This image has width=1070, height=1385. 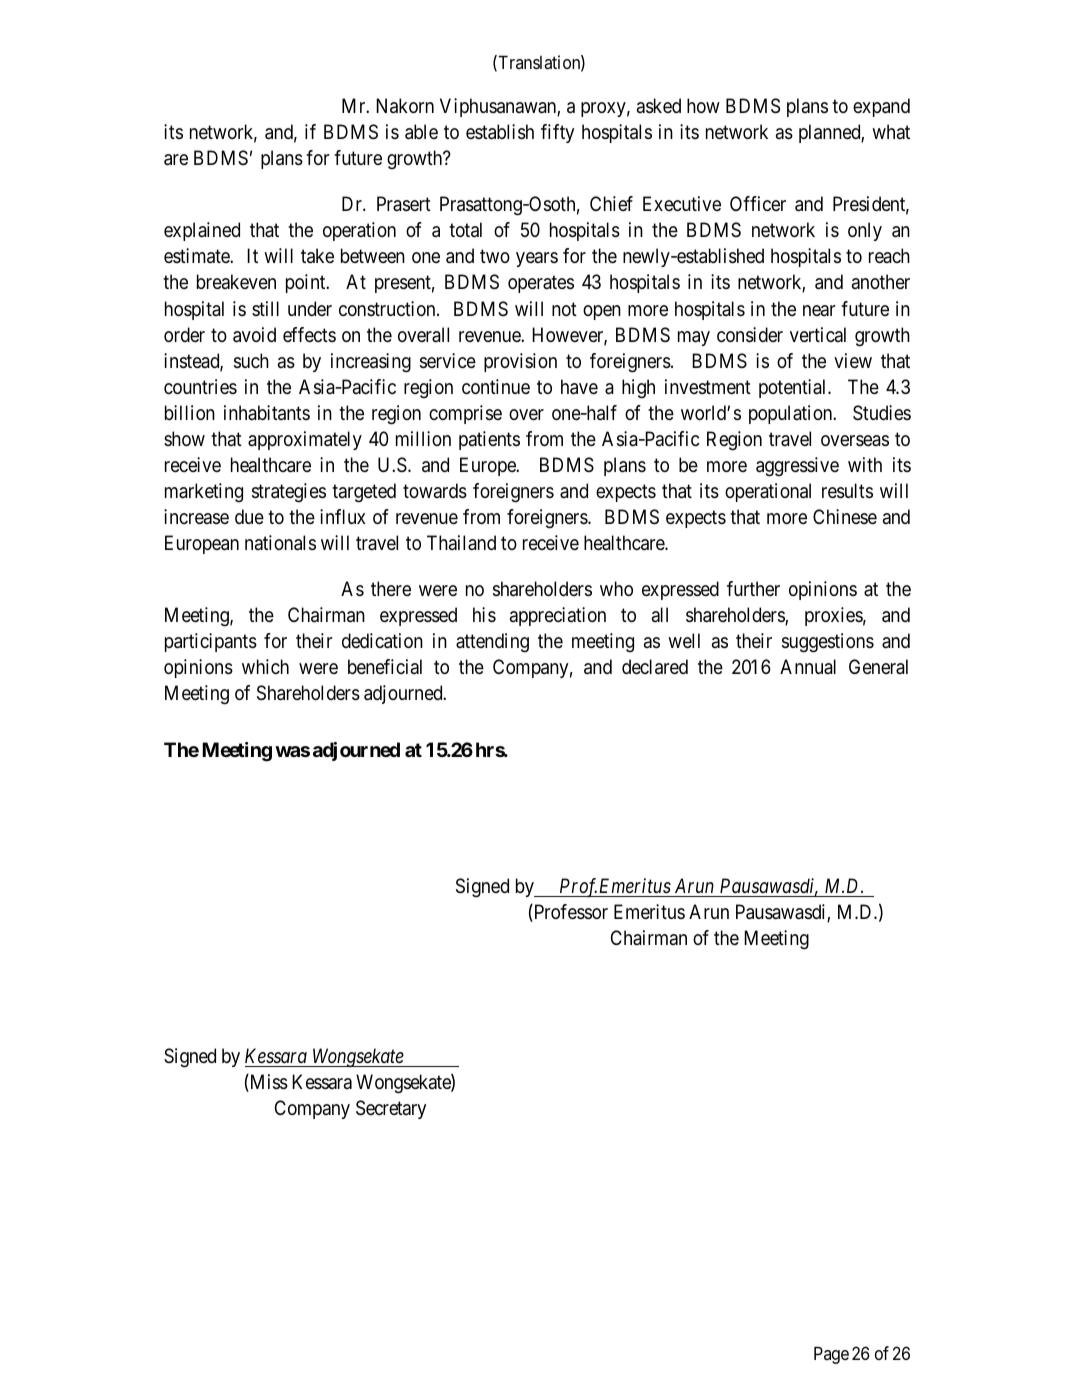 I want to click on Secretary, so click(x=391, y=1109).
